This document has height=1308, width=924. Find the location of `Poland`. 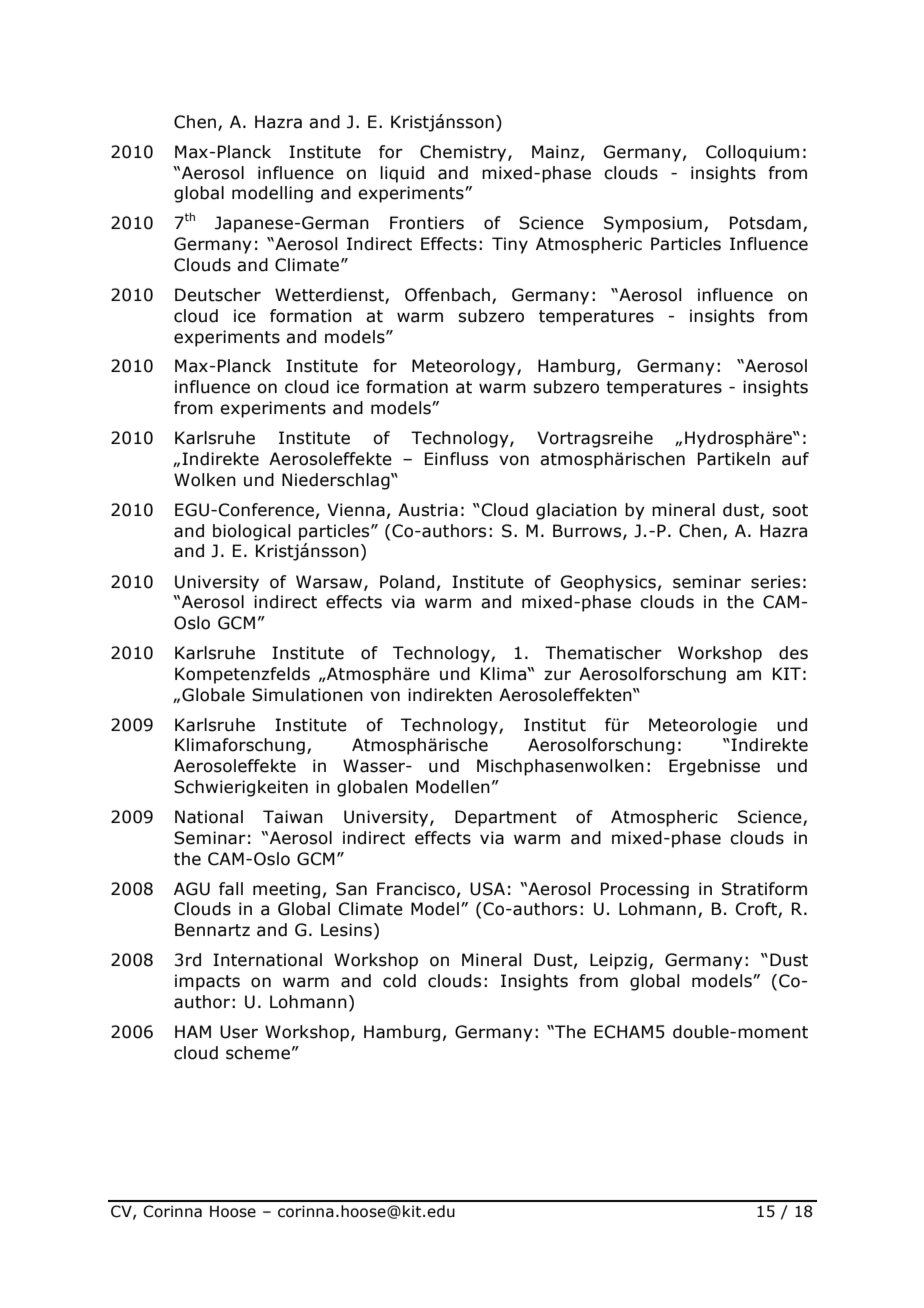

Poland is located at coordinates (407, 582).
